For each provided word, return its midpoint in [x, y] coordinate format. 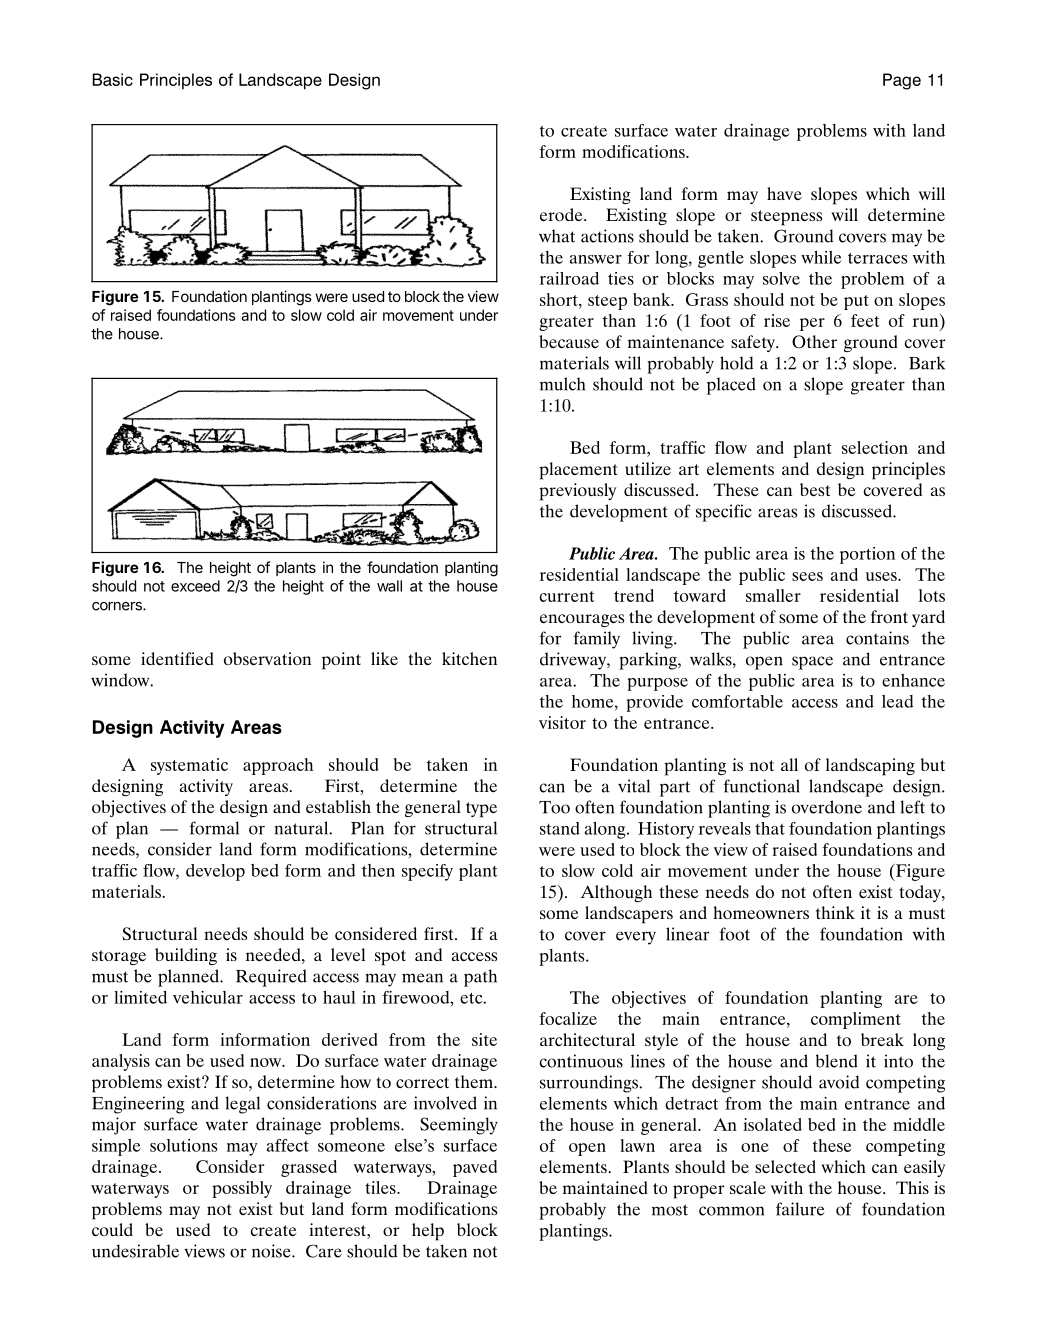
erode [562, 214]
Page [902, 81]
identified [177, 658]
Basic [112, 79]
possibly [242, 1189]
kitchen [469, 658]
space [812, 663]
